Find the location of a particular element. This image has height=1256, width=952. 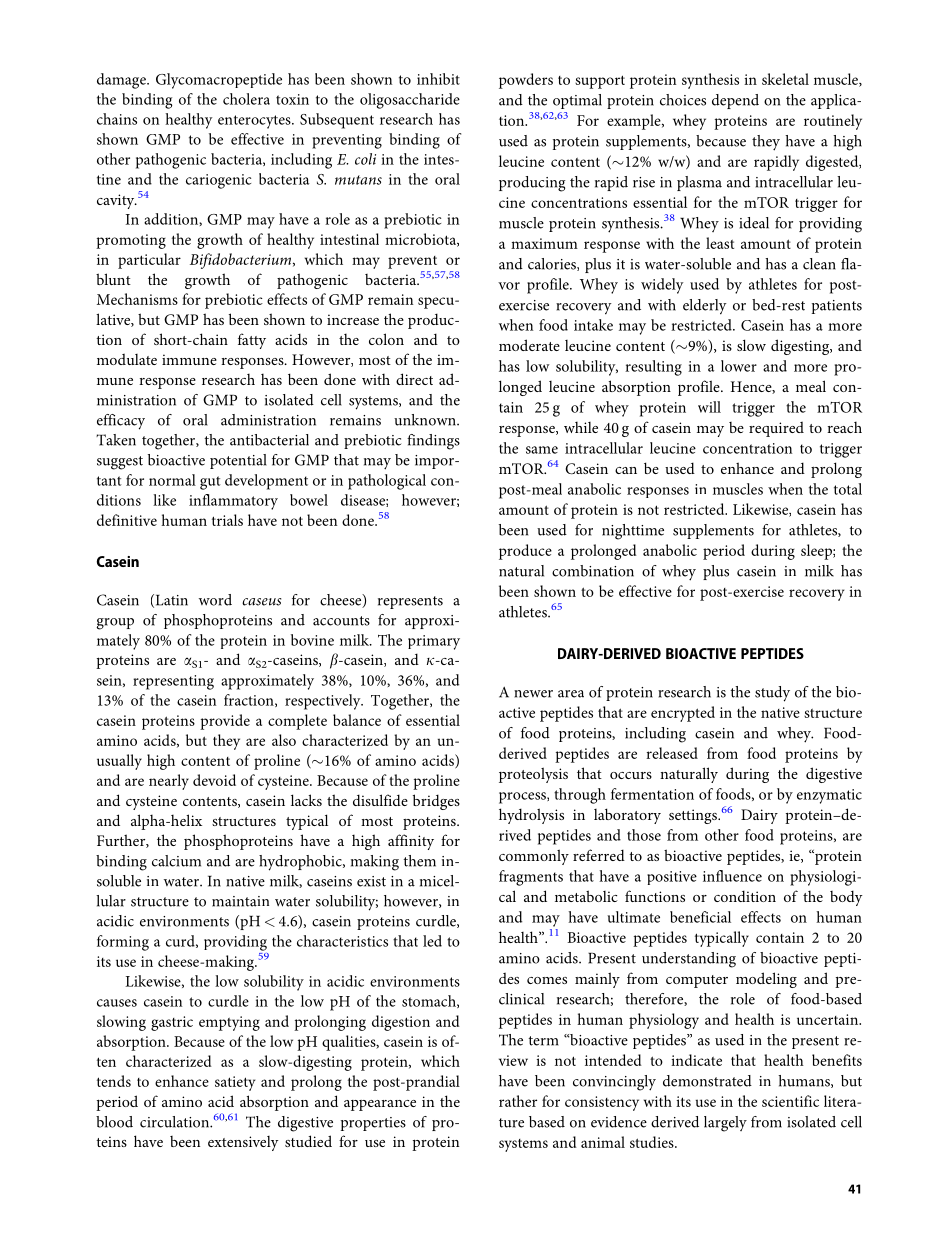

cholera is located at coordinates (246, 99).
